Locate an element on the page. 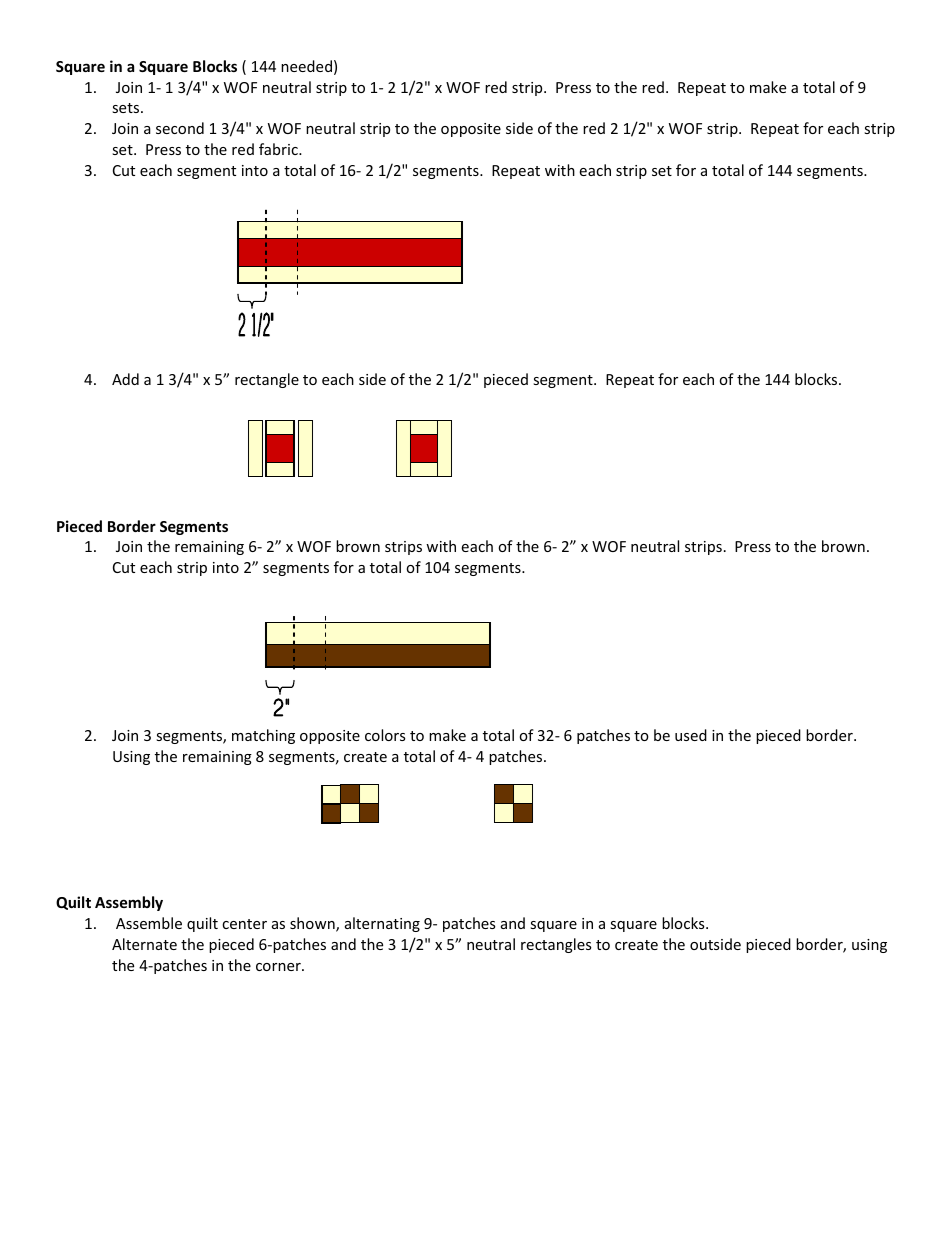 The height and width of the document is (1233, 952). needed is located at coordinates (306, 66).
